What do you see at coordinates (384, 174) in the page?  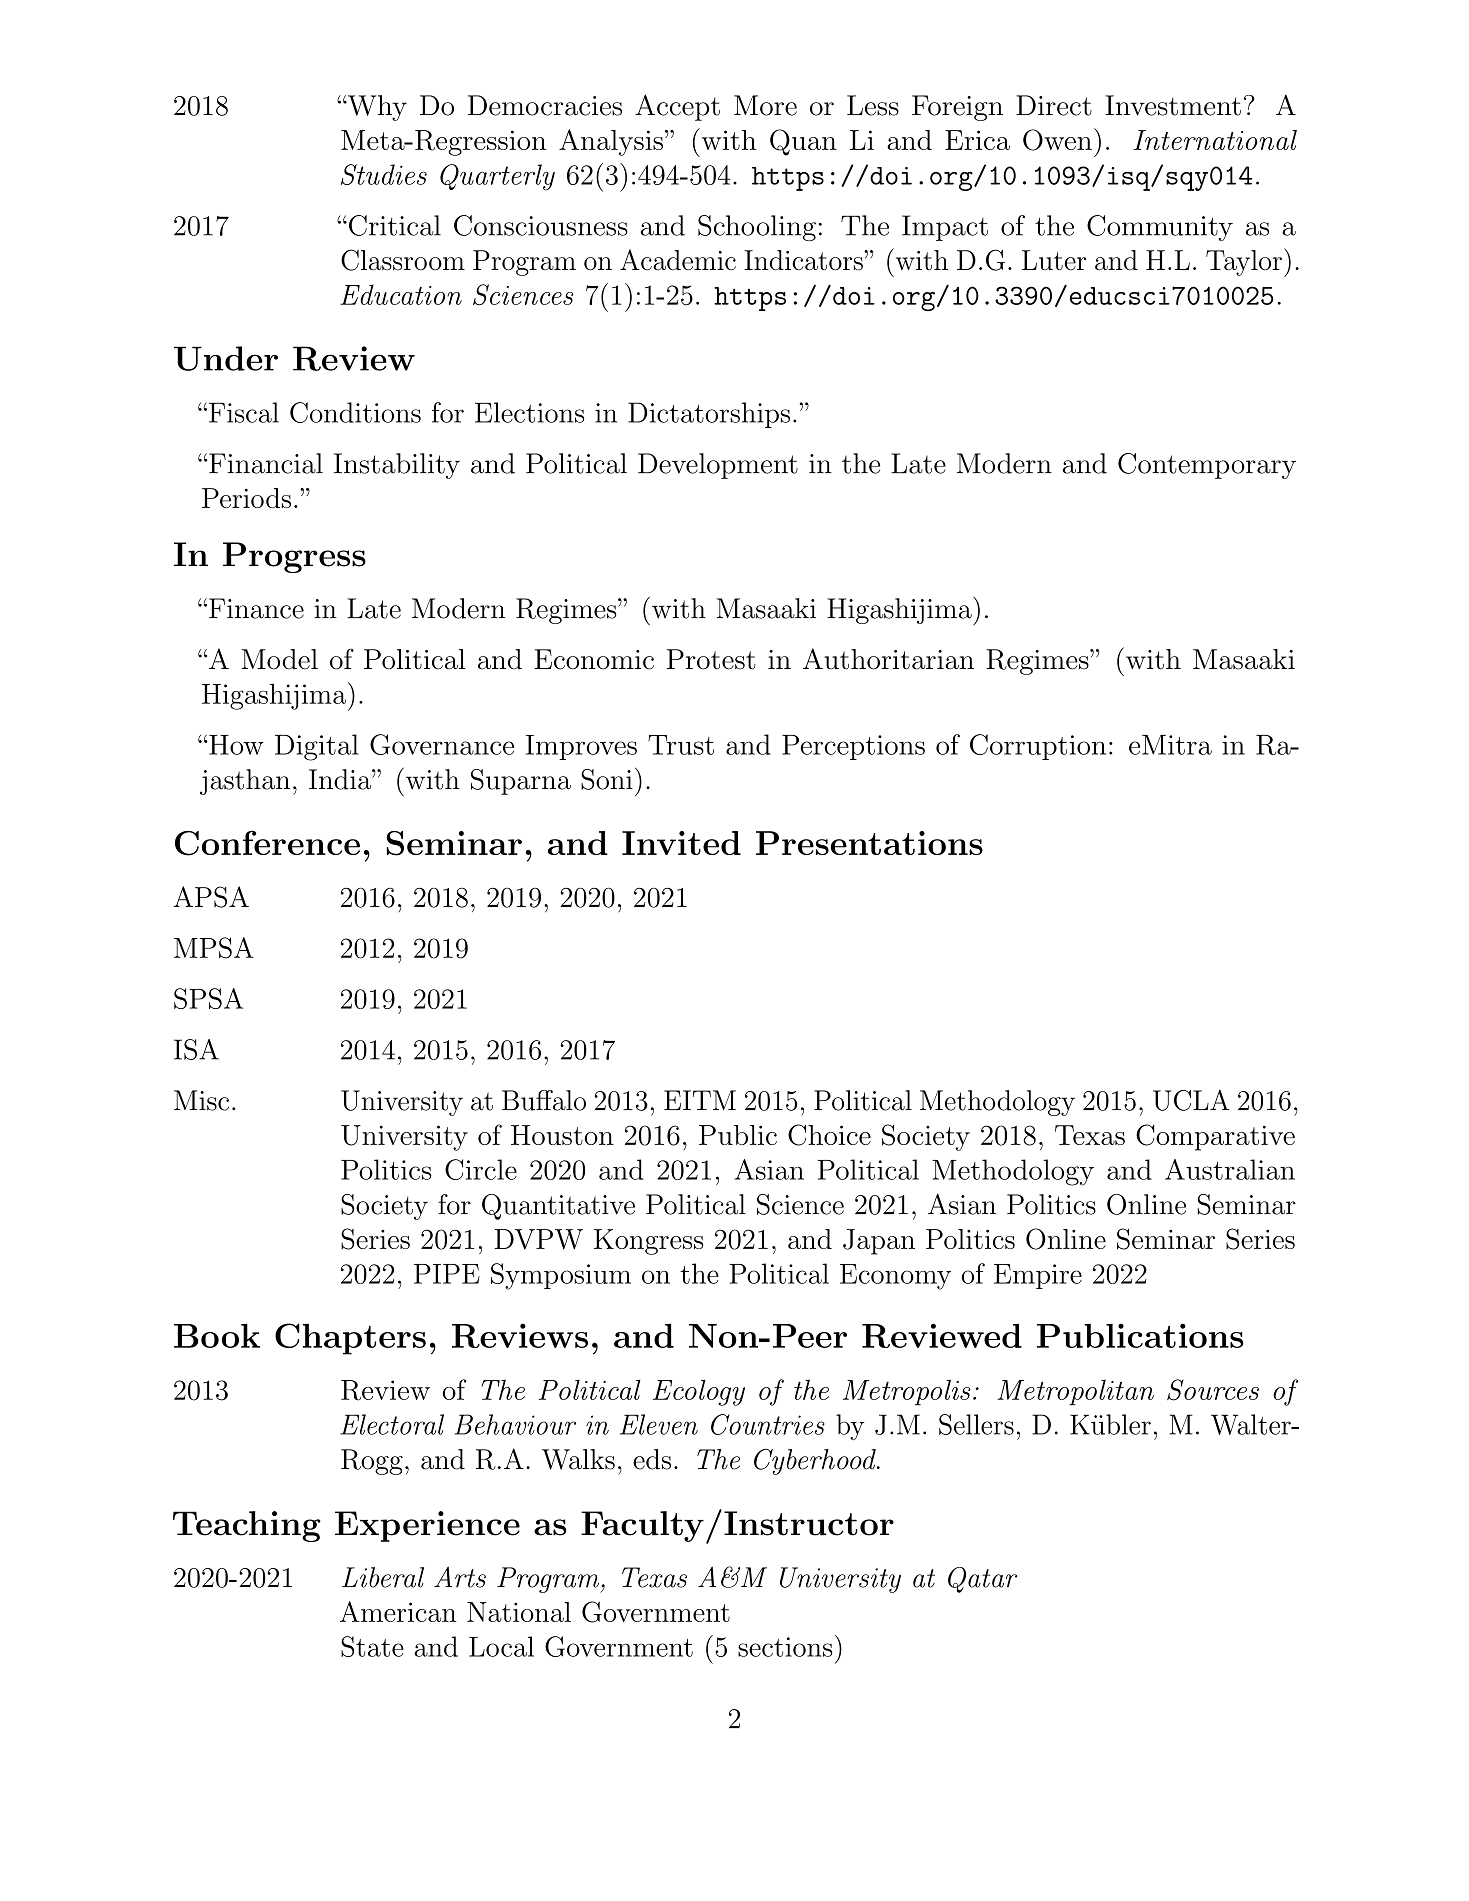 I see `Studies` at bounding box center [384, 174].
